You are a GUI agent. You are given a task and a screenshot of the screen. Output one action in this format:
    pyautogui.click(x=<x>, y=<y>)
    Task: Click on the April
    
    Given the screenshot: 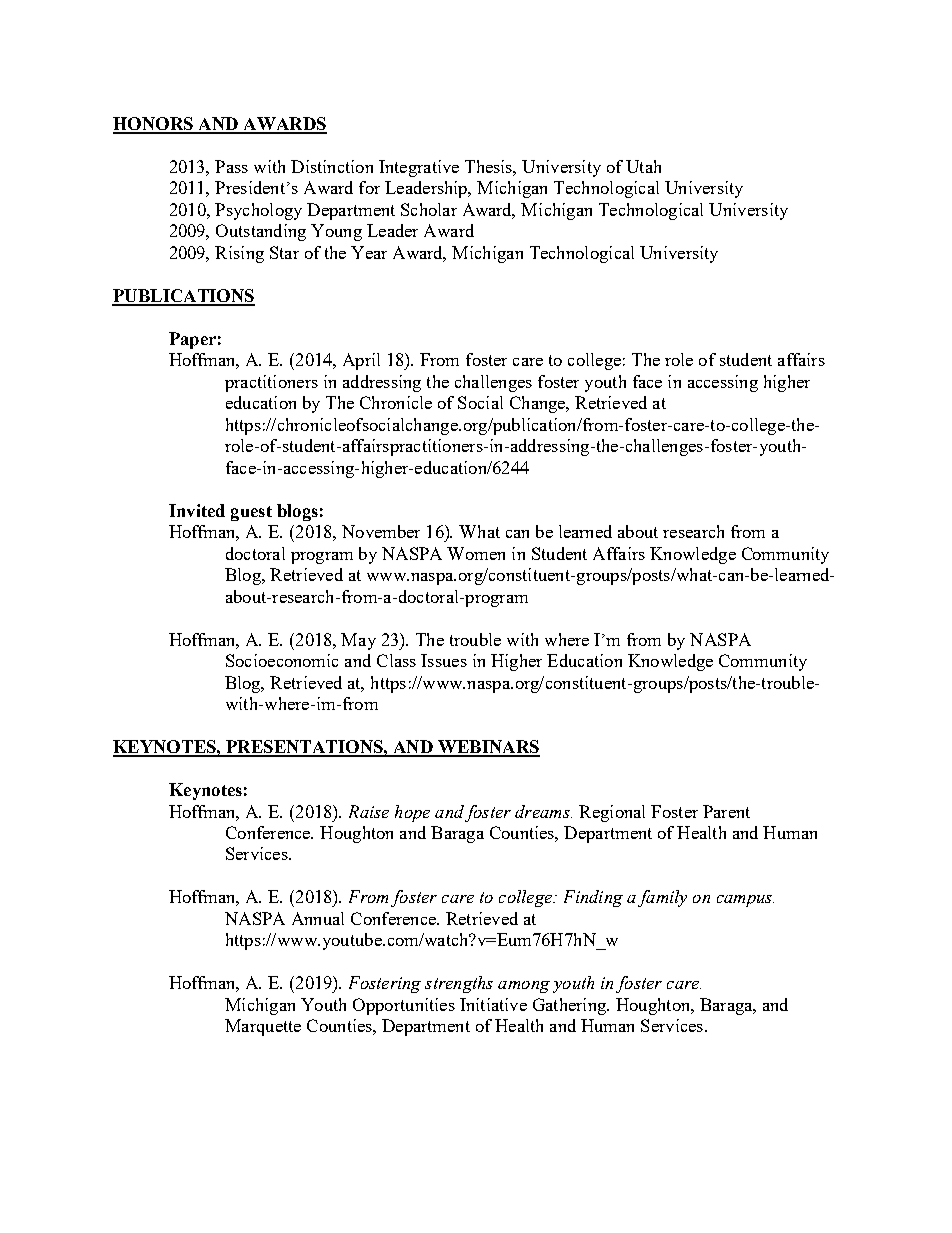 What is the action you would take?
    pyautogui.click(x=361, y=361)
